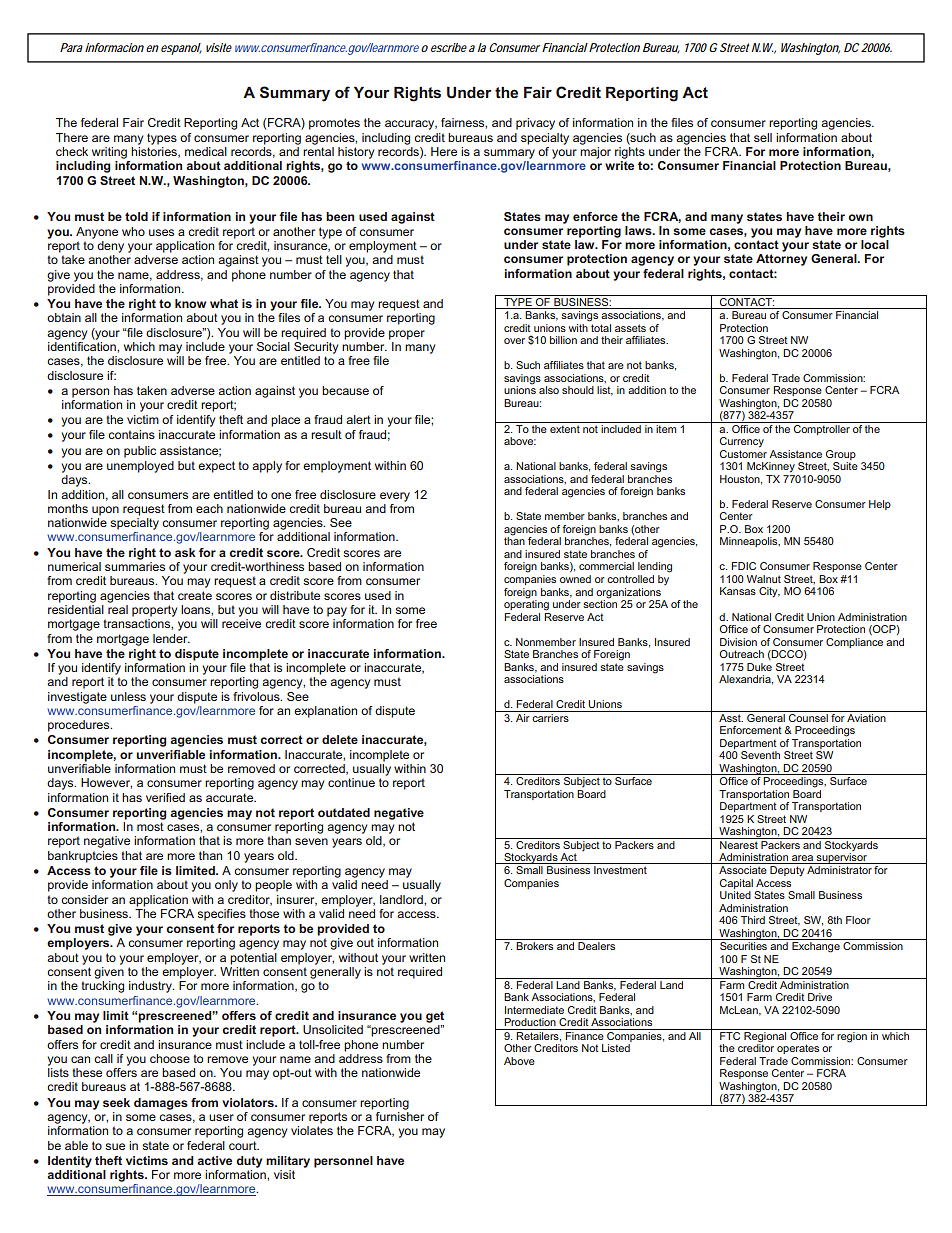  I want to click on damages, so click(161, 1104).
